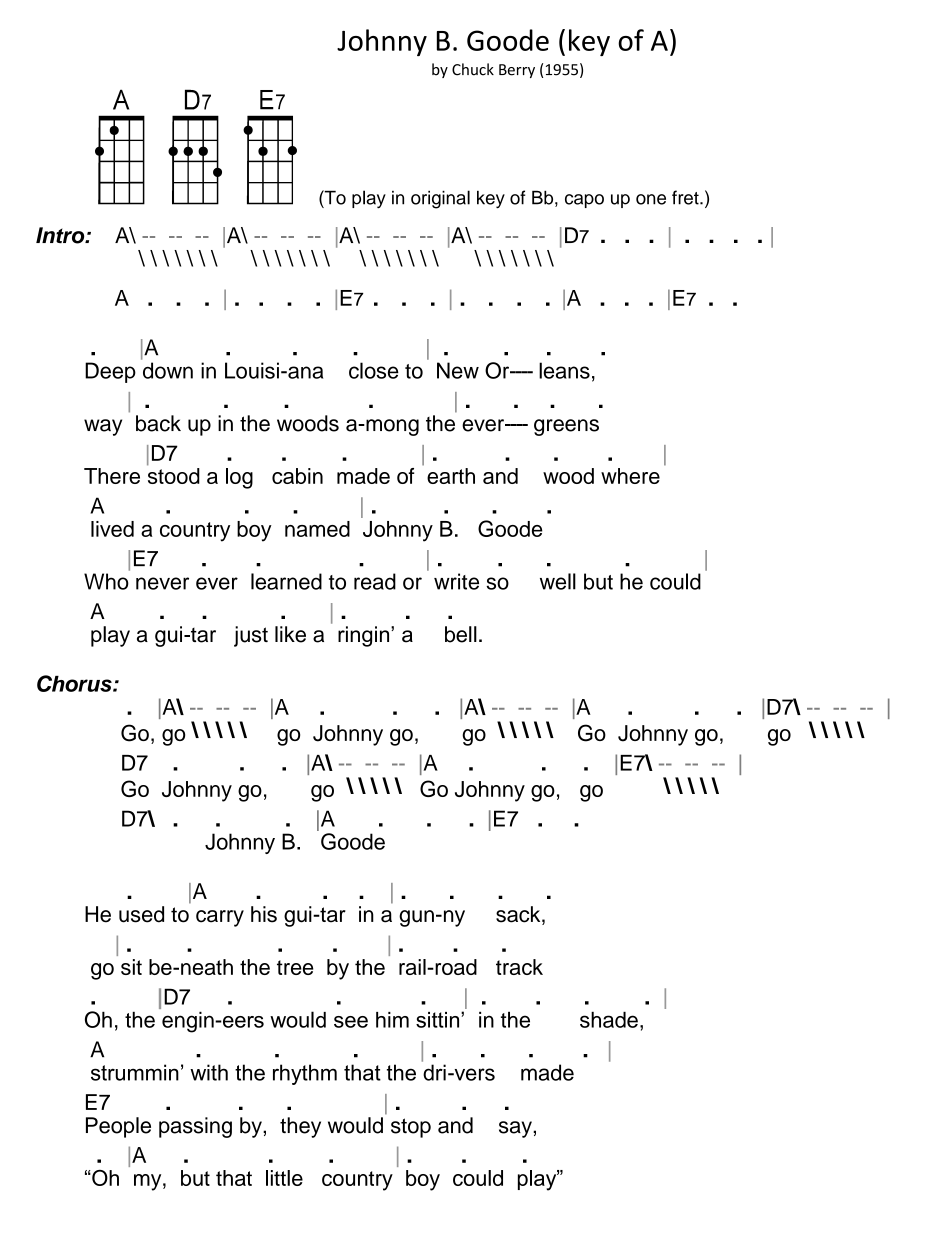  Describe the element at coordinates (558, 581) in the screenshot. I see `well` at that location.
